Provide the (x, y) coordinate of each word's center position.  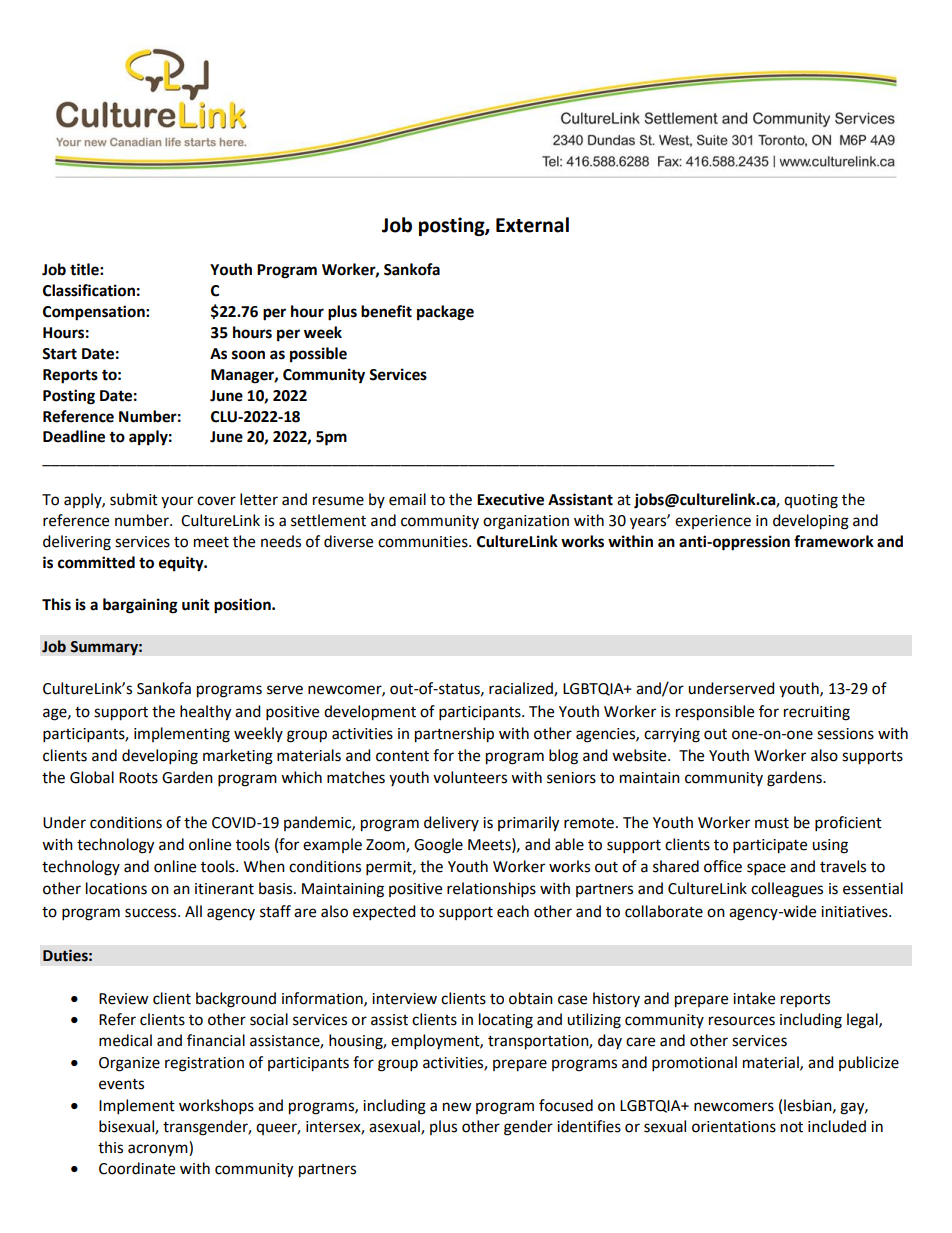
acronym (159, 1150)
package (445, 313)
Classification (89, 290)
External (532, 225)
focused (566, 1105)
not (792, 1127)
